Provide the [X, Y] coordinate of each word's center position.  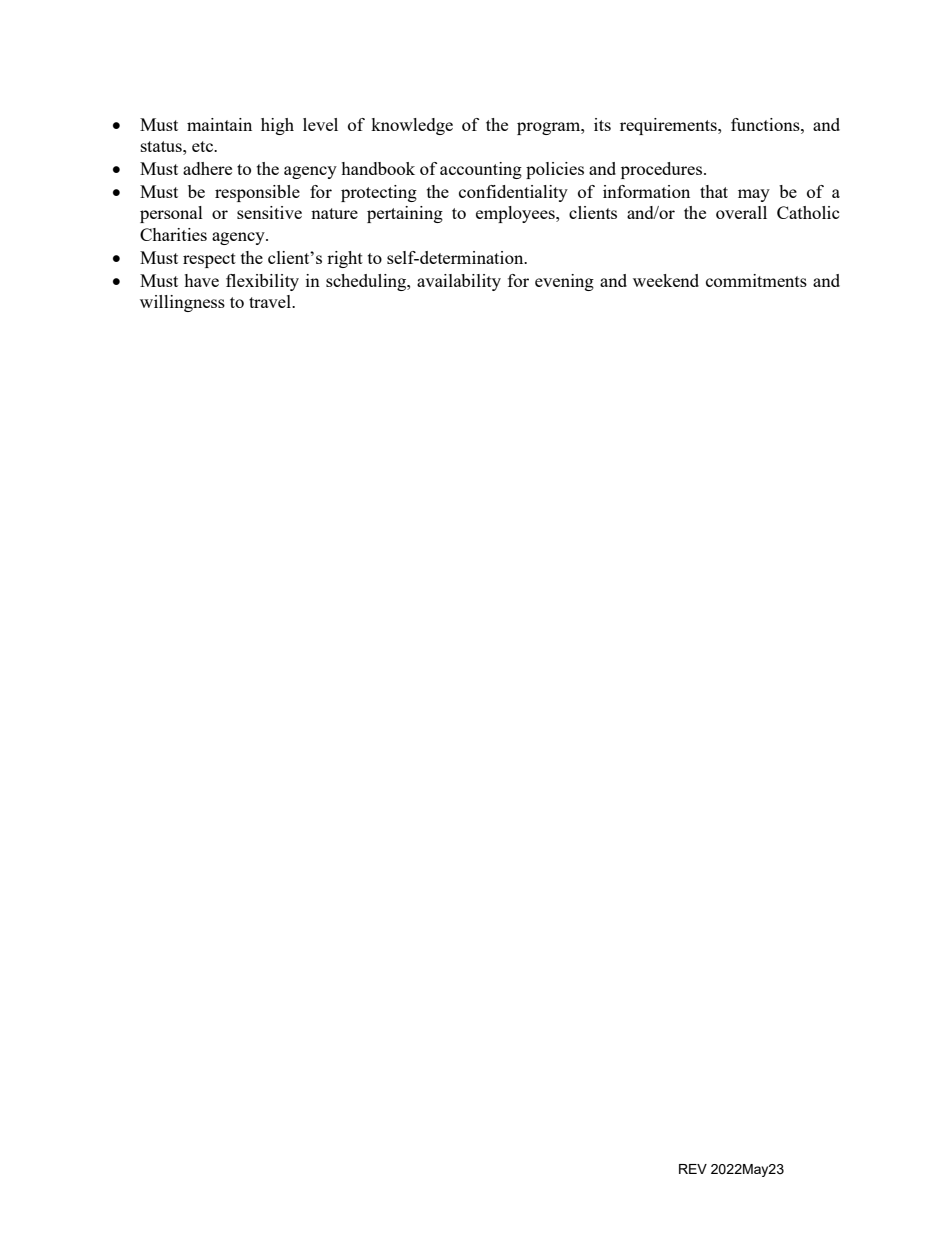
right [345, 259]
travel [271, 301]
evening [564, 282]
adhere [207, 168]
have [201, 280]
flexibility [262, 282]
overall [741, 212]
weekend [666, 280]
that [714, 191]
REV [693, 1169]
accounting [481, 170]
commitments [756, 280]
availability [459, 282]
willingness [182, 303]
